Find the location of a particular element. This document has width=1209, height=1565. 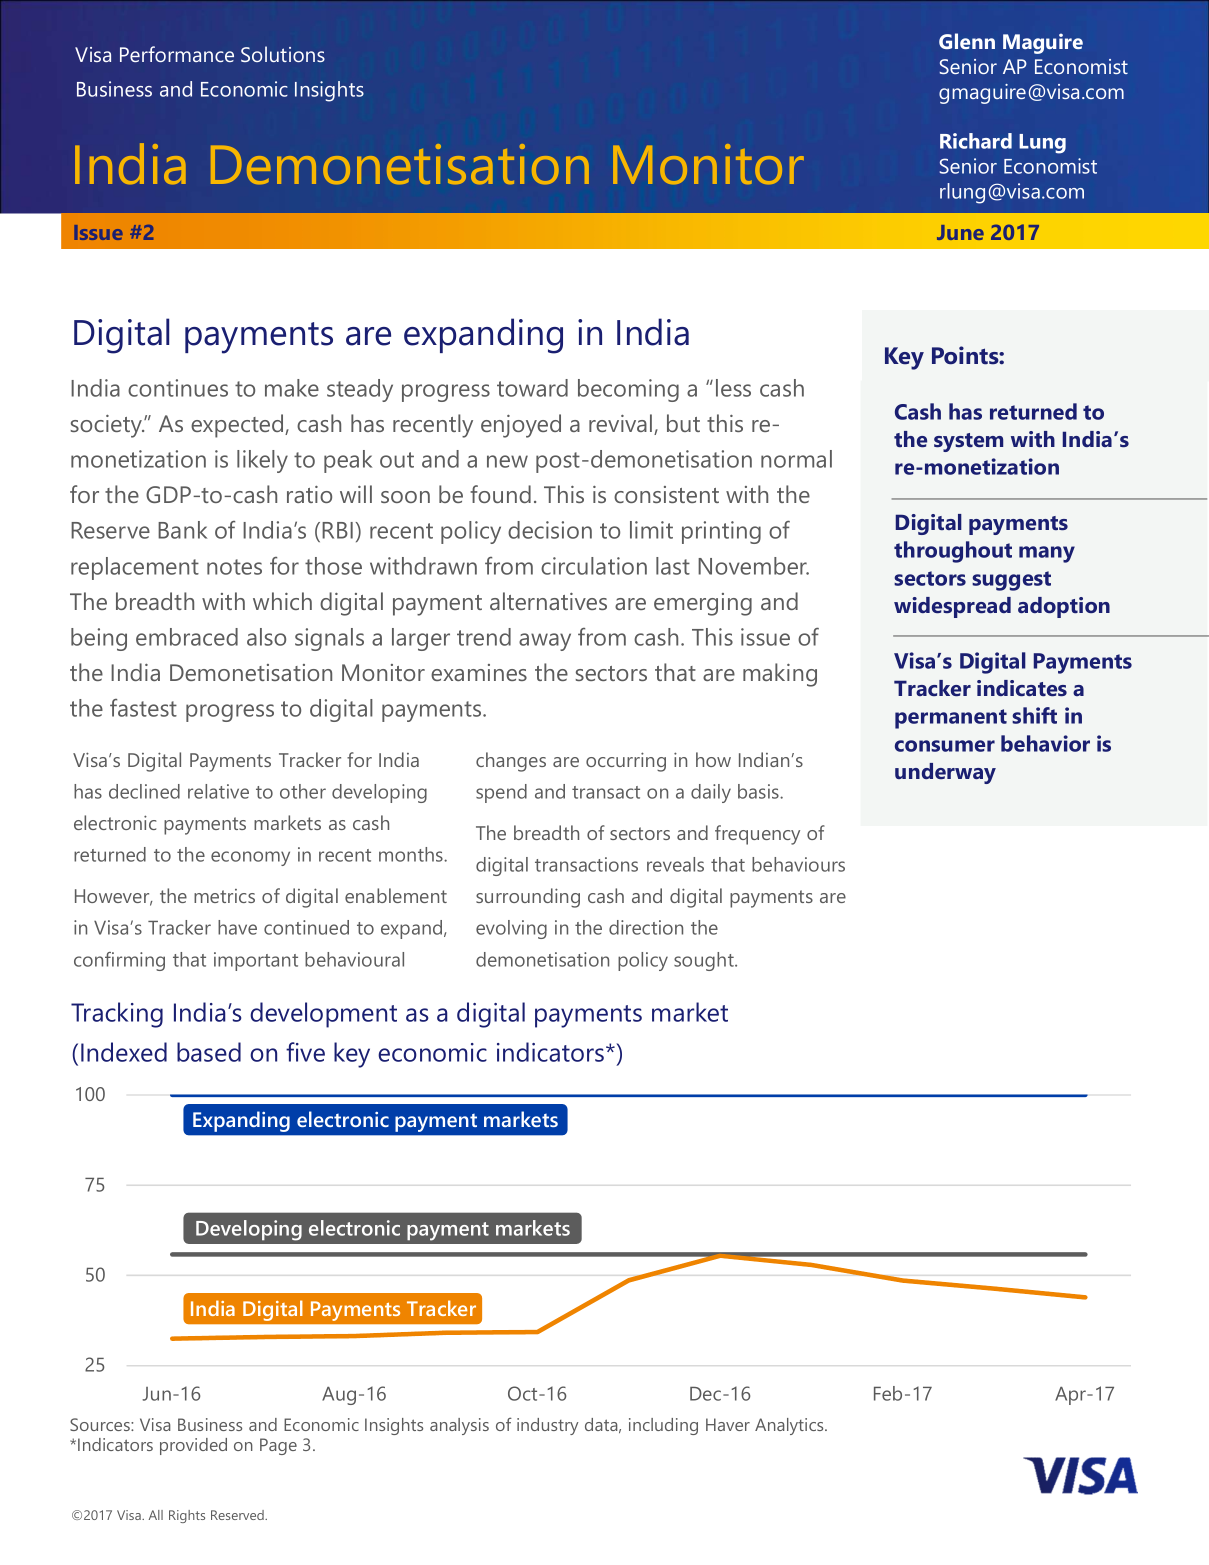

behaviours is located at coordinates (798, 864).
